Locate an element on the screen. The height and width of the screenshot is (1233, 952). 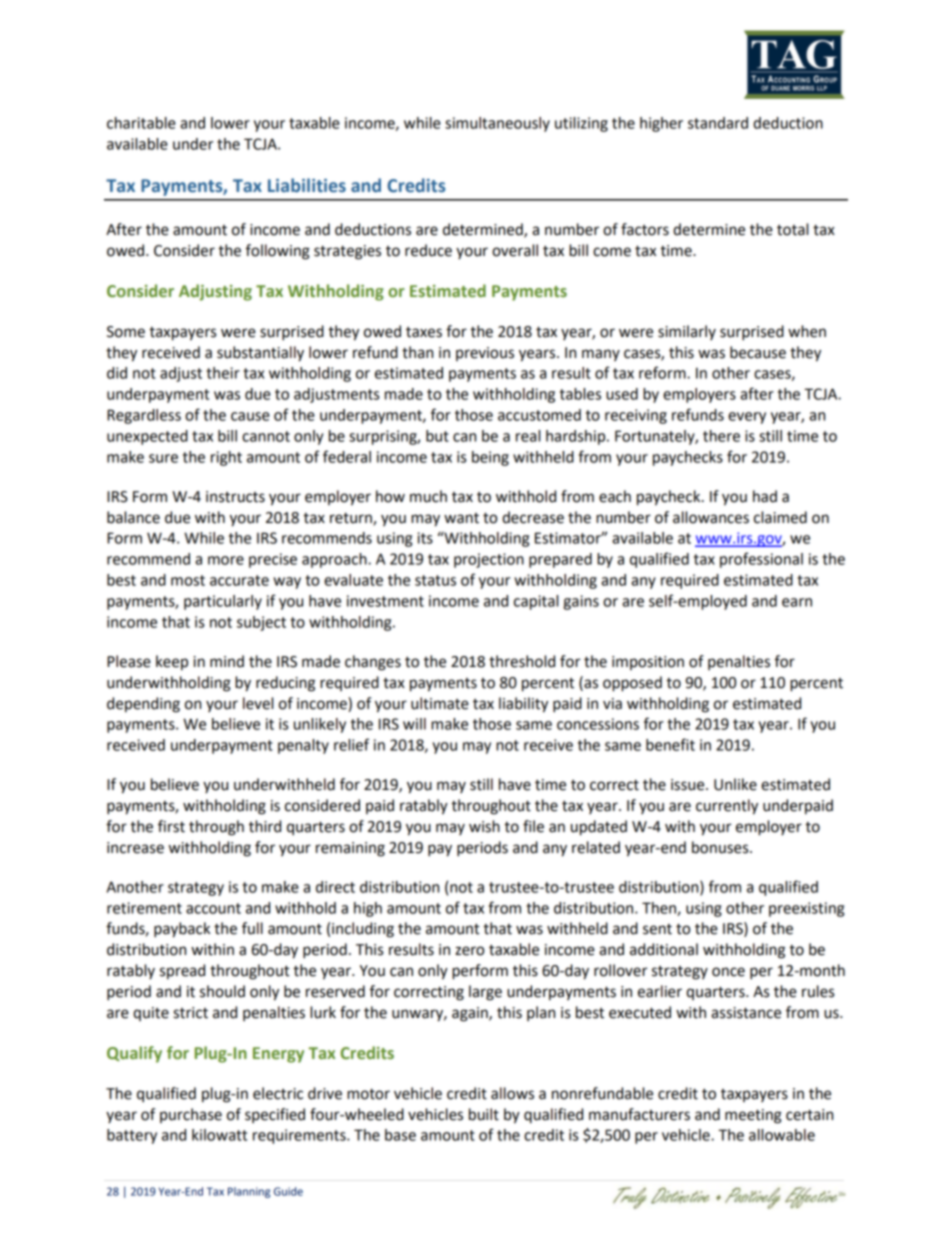
want is located at coordinates (461, 518).
